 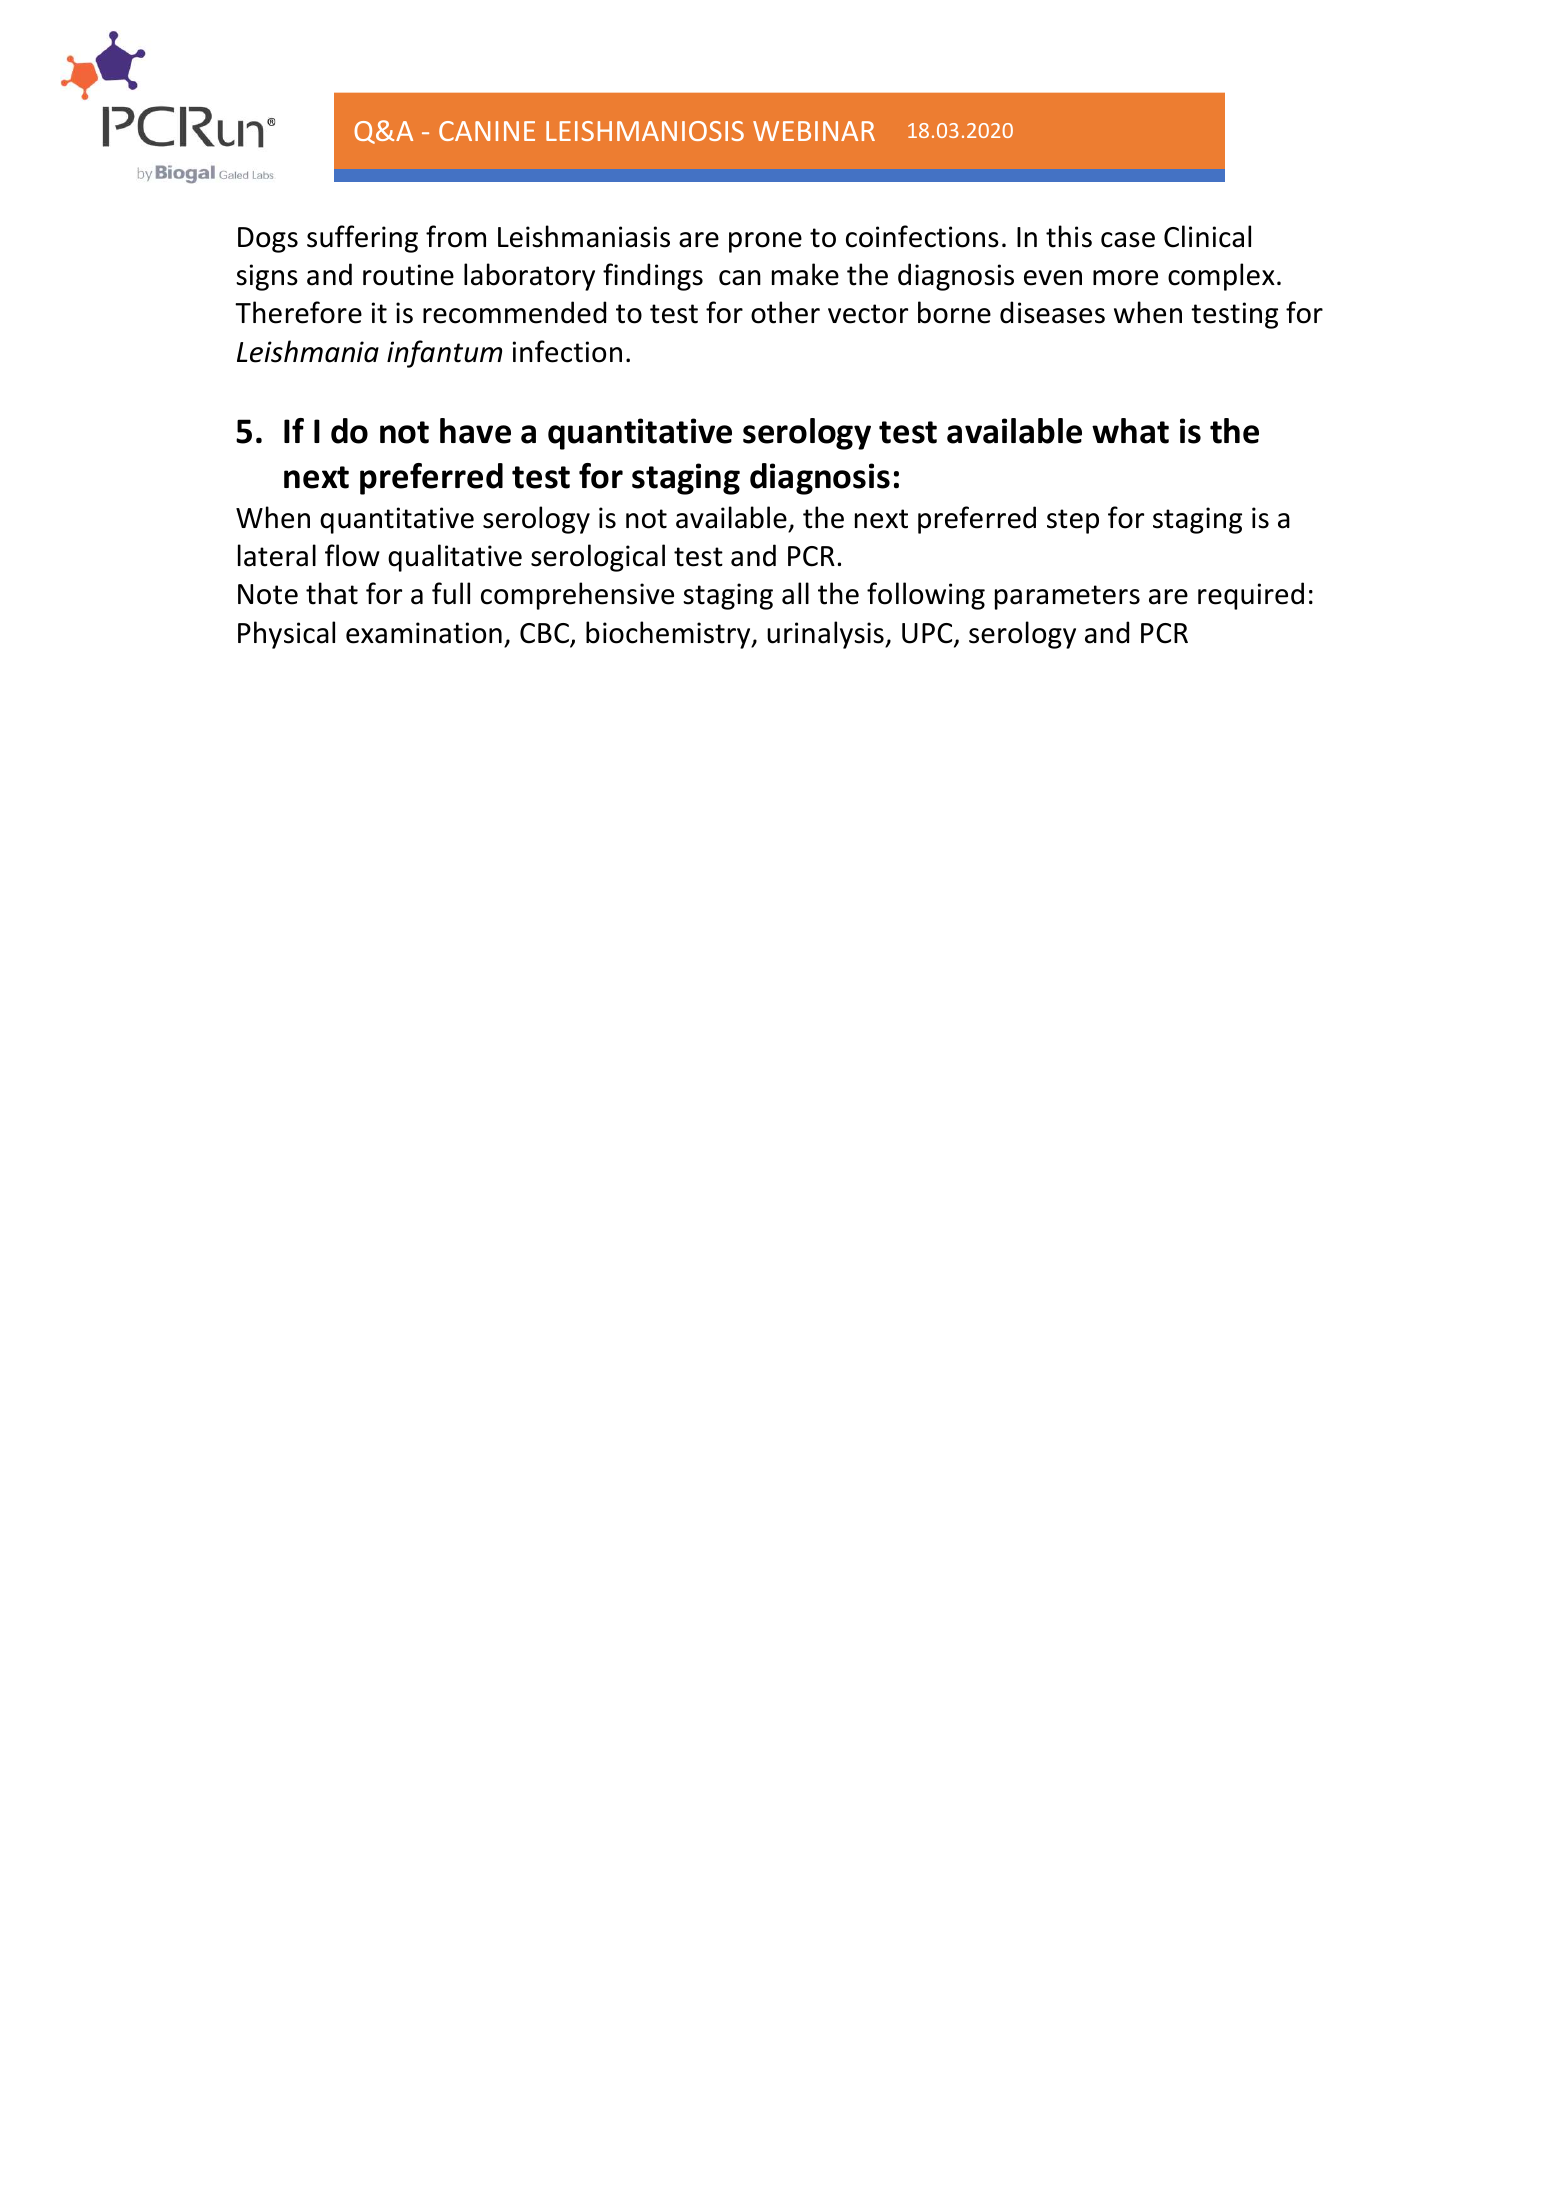 What do you see at coordinates (785, 312) in the page?
I see `other` at bounding box center [785, 312].
